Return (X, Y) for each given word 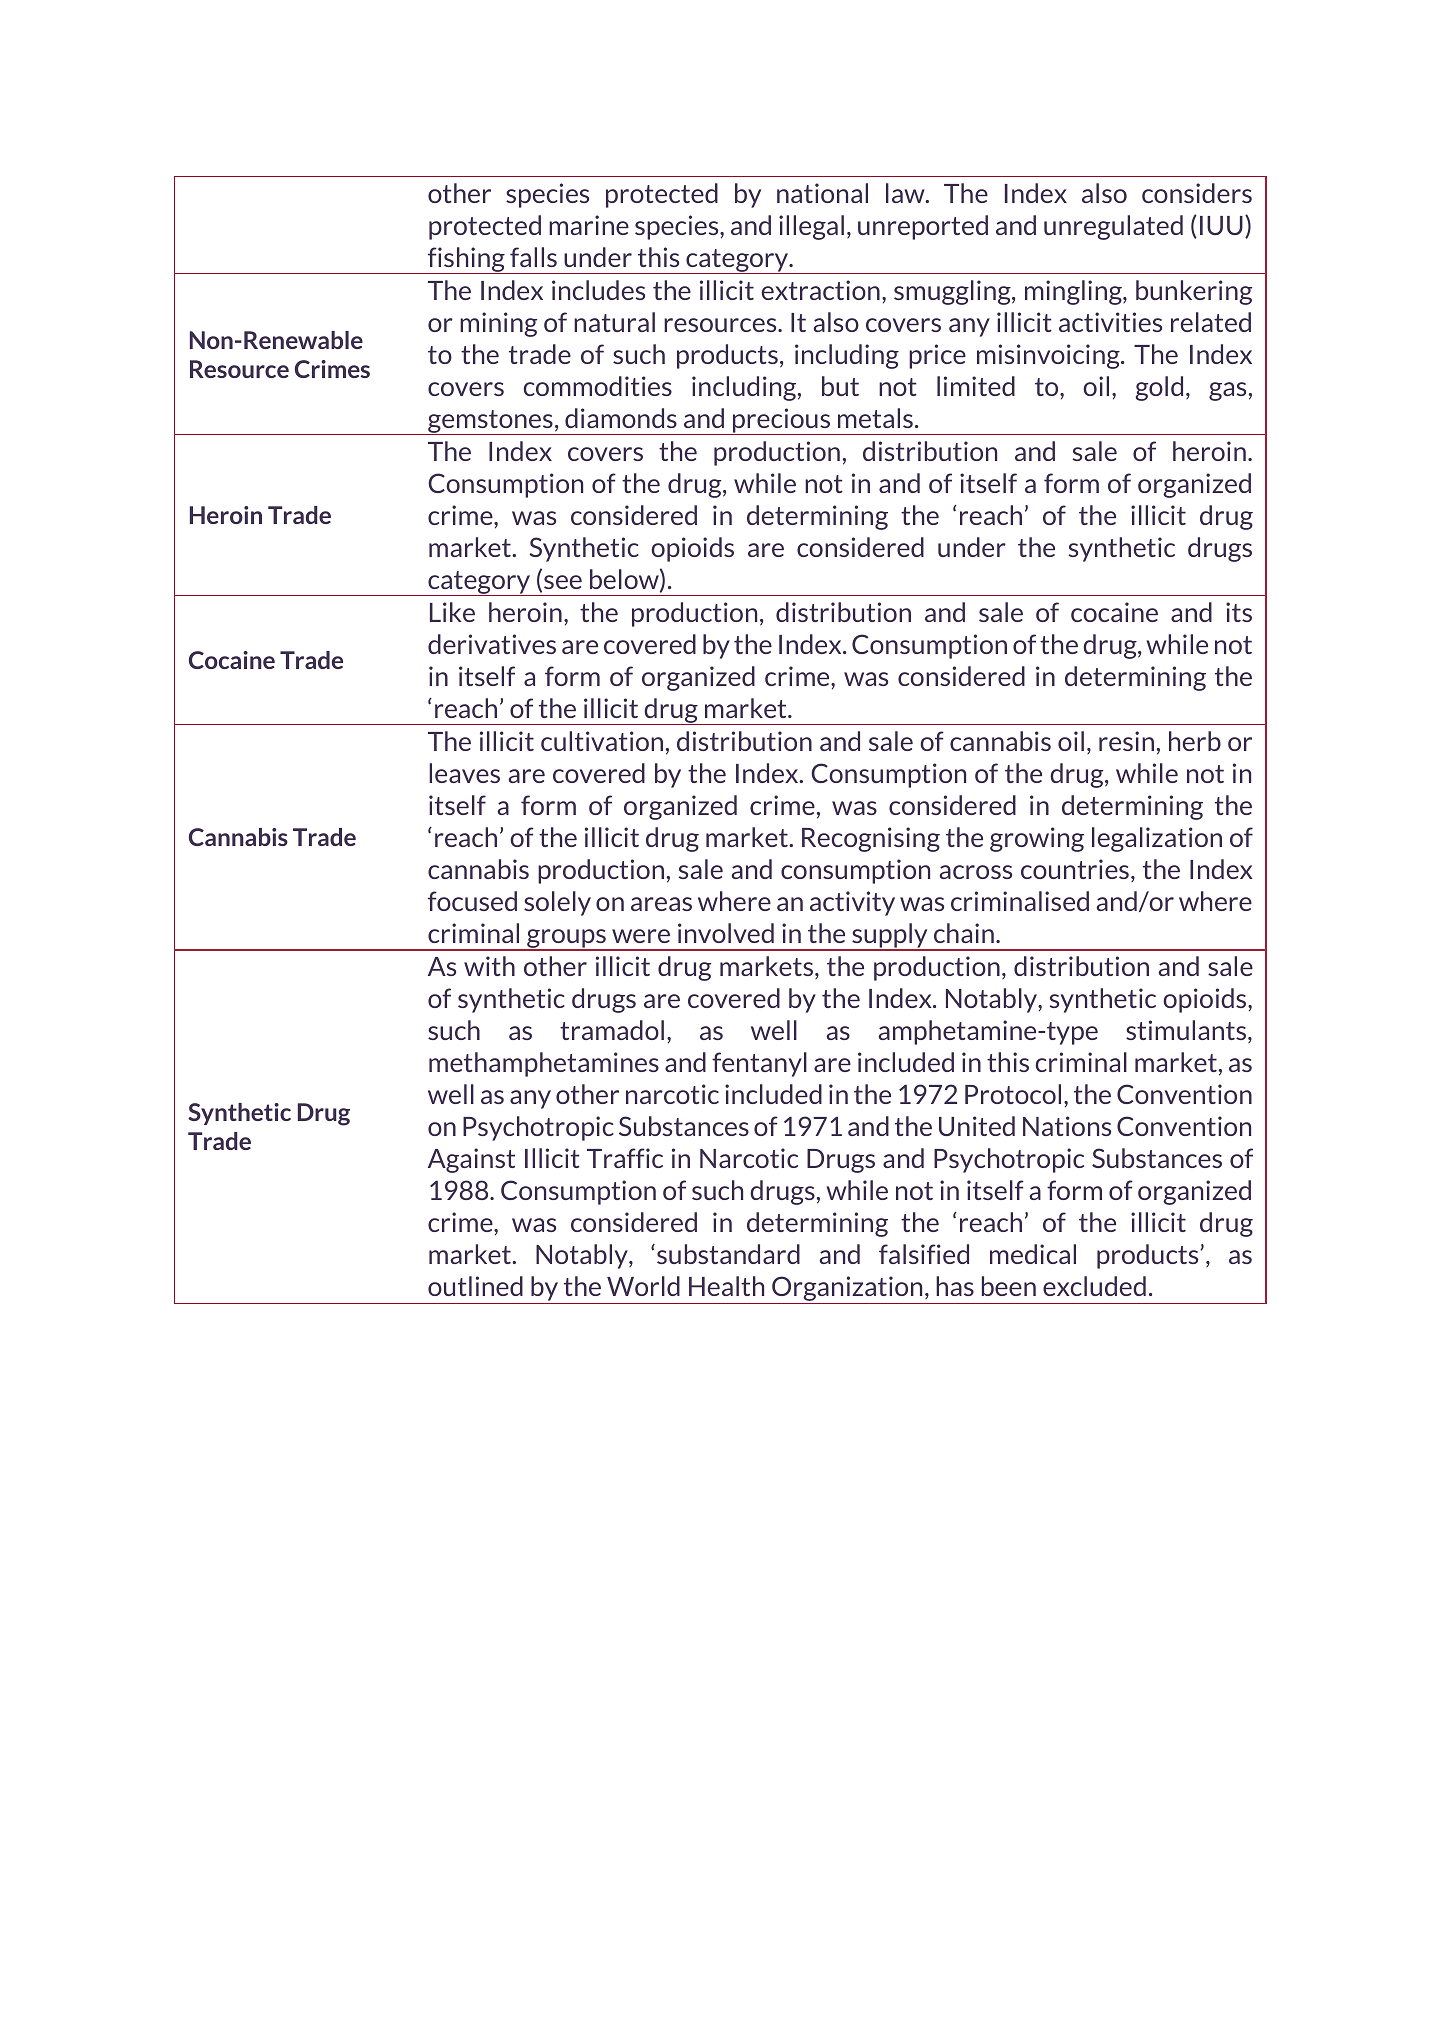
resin (1126, 741)
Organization (847, 1290)
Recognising (871, 839)
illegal (811, 227)
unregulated (1113, 227)
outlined (475, 1286)
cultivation (602, 741)
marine (589, 225)
